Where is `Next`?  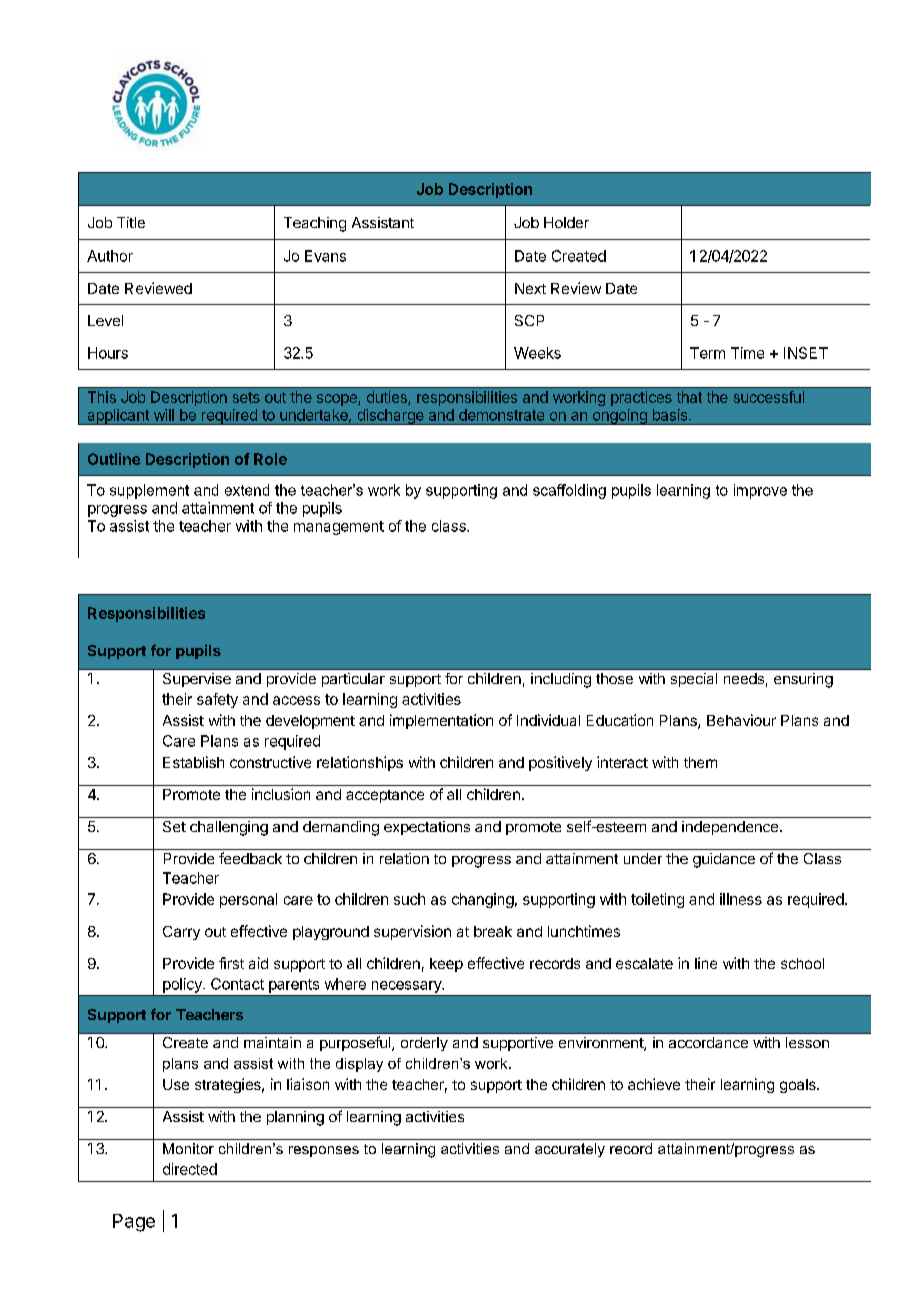
Next is located at coordinates (530, 288).
